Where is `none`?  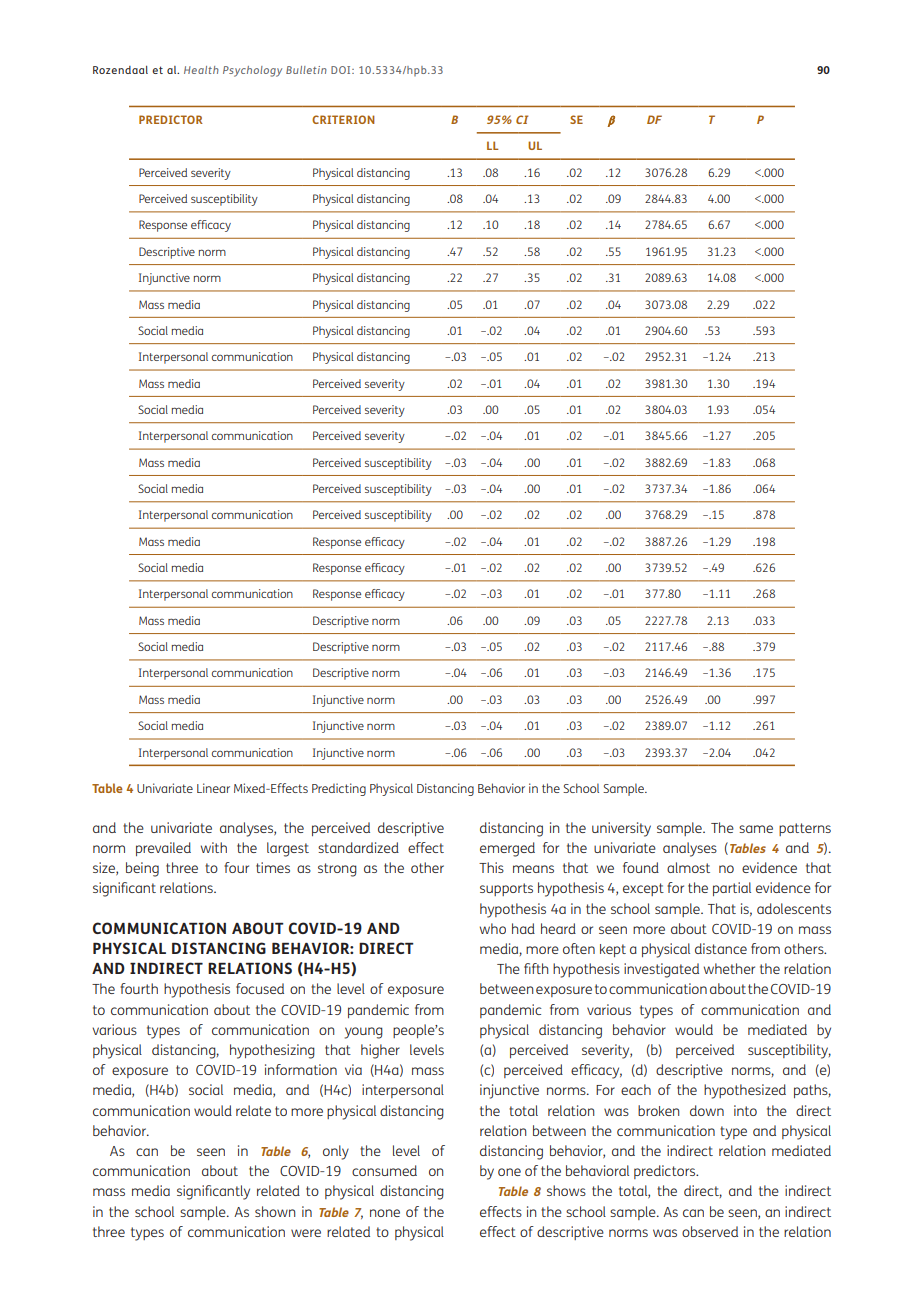
none is located at coordinates (385, 1213).
